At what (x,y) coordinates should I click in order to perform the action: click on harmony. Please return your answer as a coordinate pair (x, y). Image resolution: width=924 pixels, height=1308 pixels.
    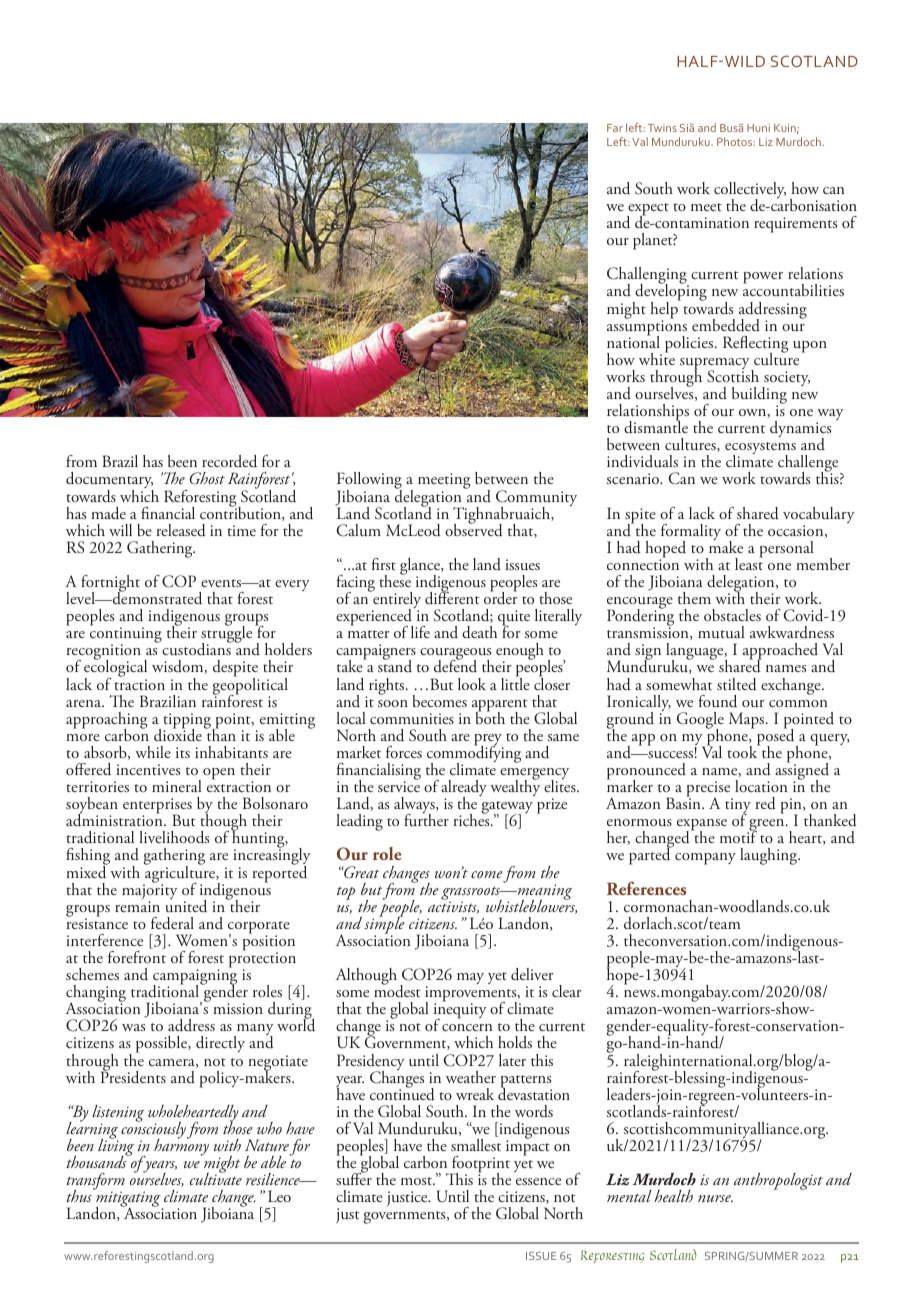
    Looking at the image, I should click on (181, 1146).
